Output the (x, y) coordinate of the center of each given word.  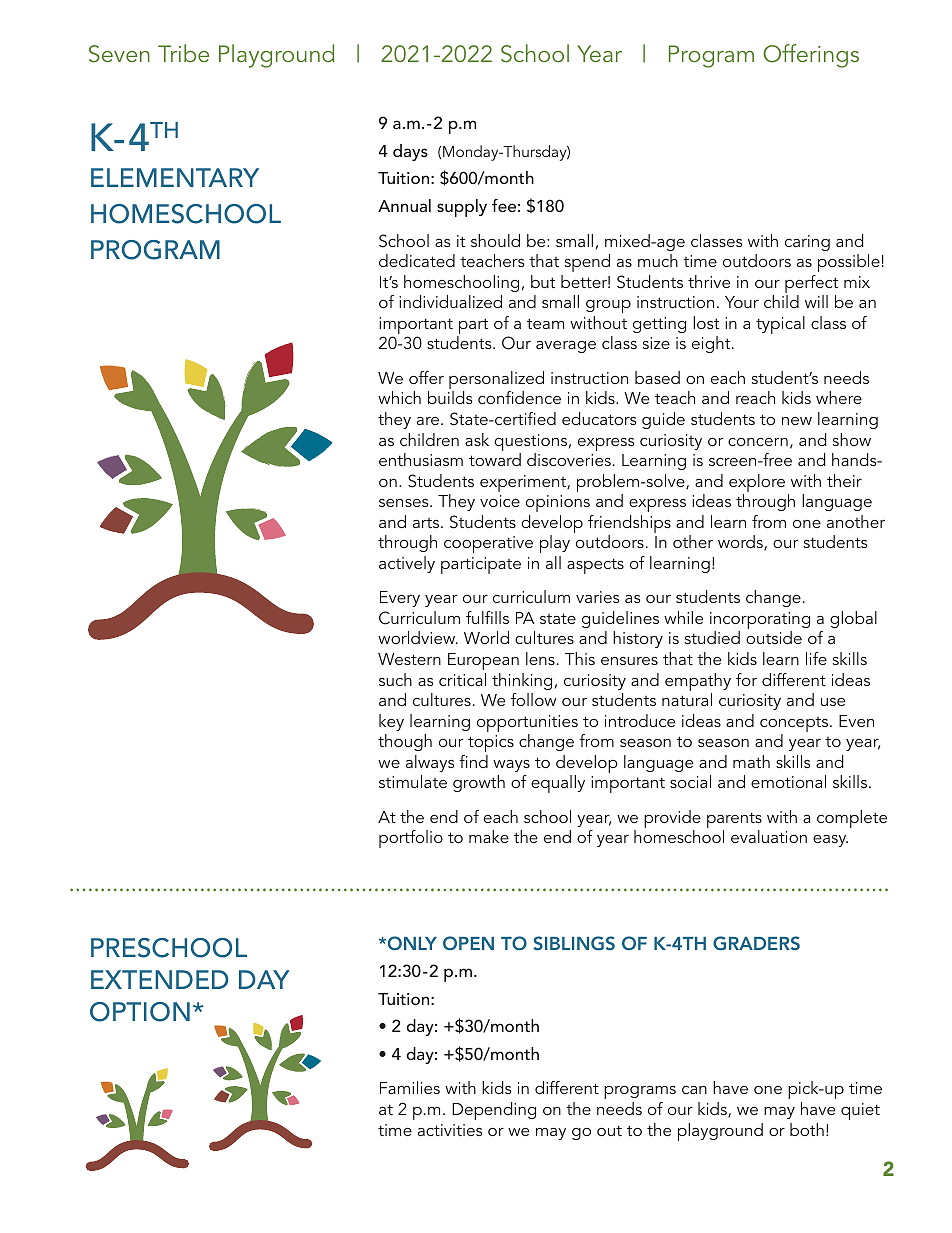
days (410, 152)
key (391, 722)
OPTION (140, 1012)
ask (477, 439)
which (399, 397)
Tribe (183, 53)
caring (807, 243)
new (797, 421)
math (751, 761)
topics (491, 743)
